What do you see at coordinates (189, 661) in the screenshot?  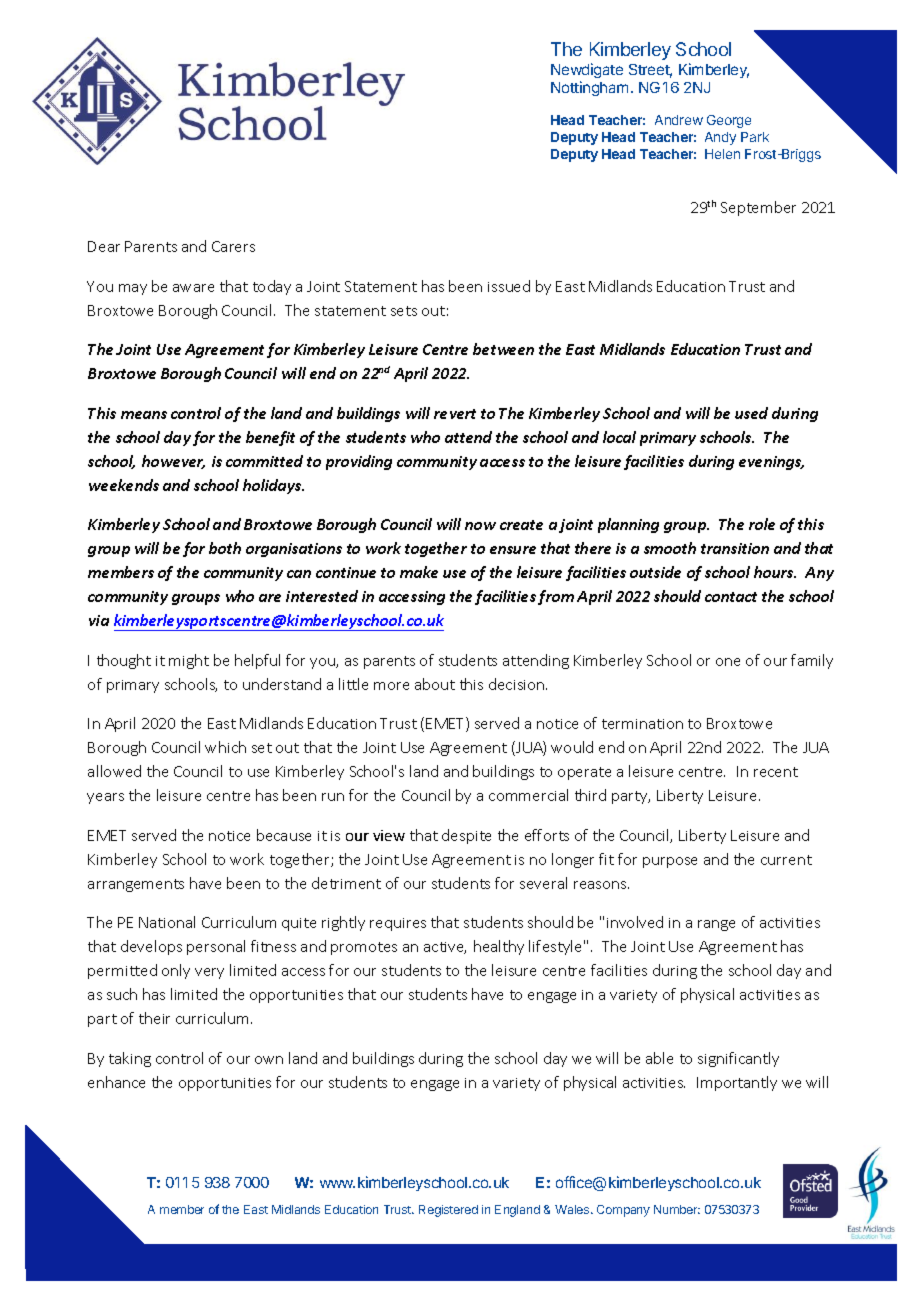 I see `might` at bounding box center [189, 661].
